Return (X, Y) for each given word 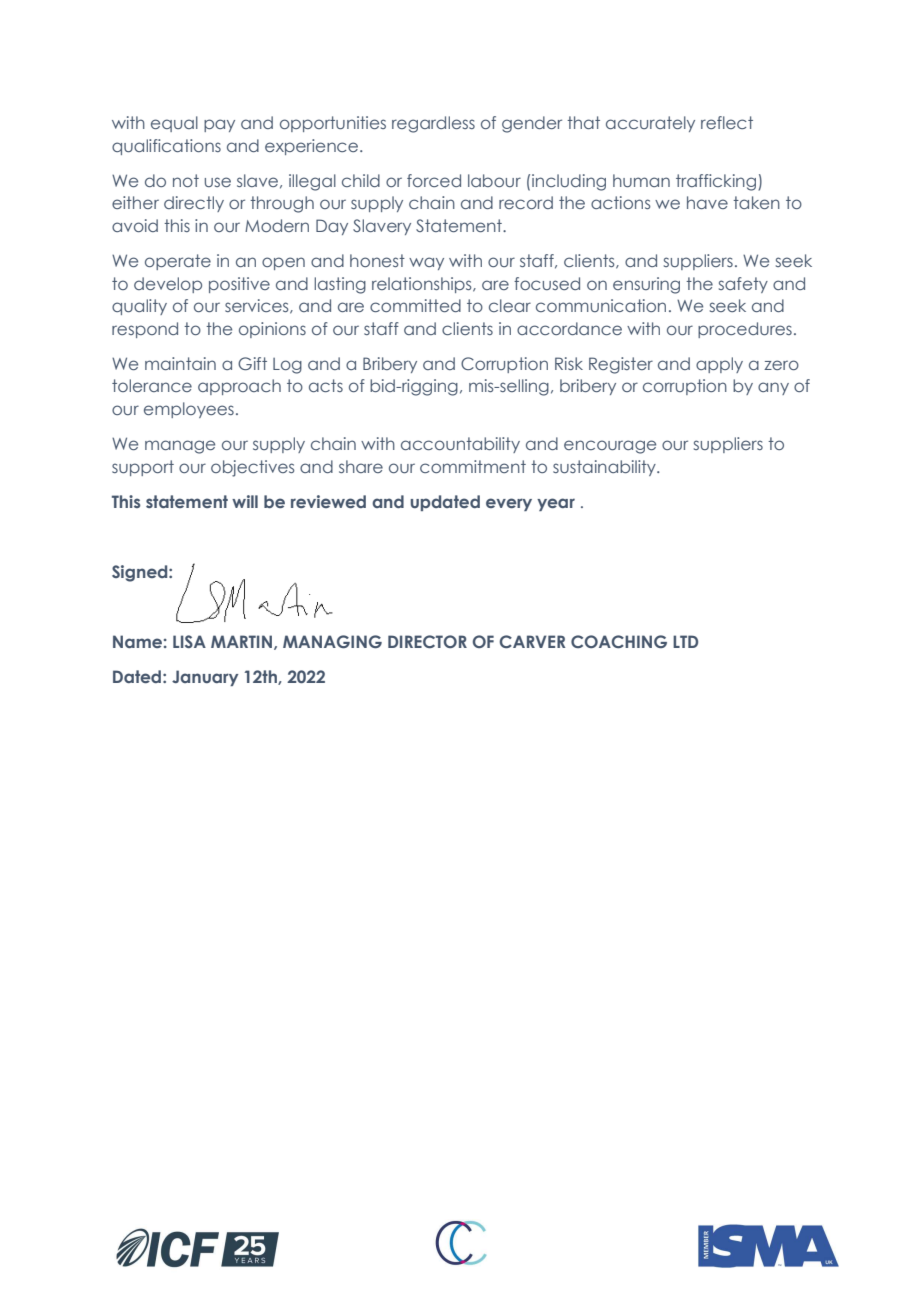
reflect (727, 122)
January (205, 678)
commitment (473, 466)
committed (415, 305)
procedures (745, 330)
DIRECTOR (427, 641)
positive (239, 285)
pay (219, 125)
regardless (433, 124)
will (245, 501)
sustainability (605, 468)
